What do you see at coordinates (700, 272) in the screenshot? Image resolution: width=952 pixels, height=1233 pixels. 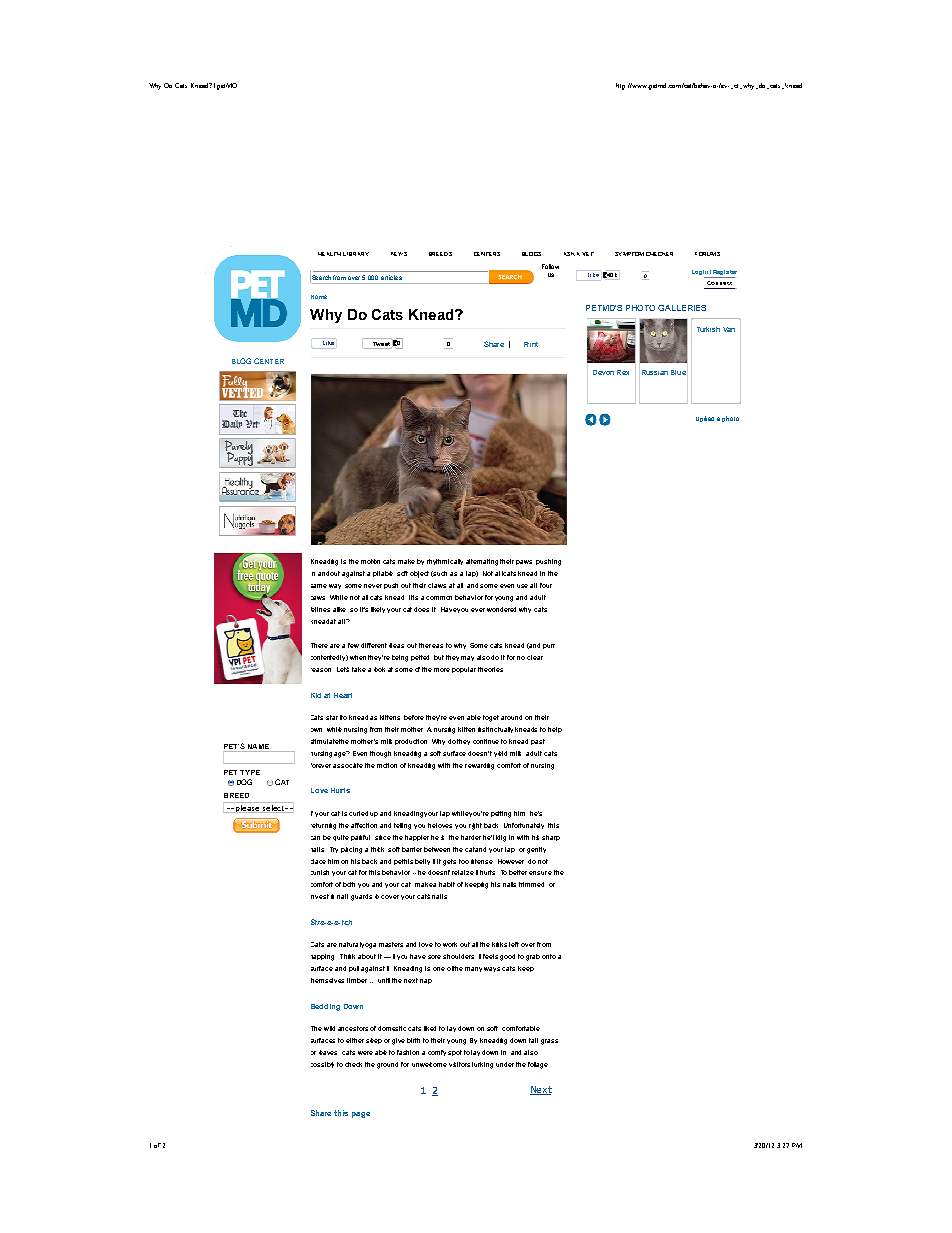 I see `Login` at bounding box center [700, 272].
